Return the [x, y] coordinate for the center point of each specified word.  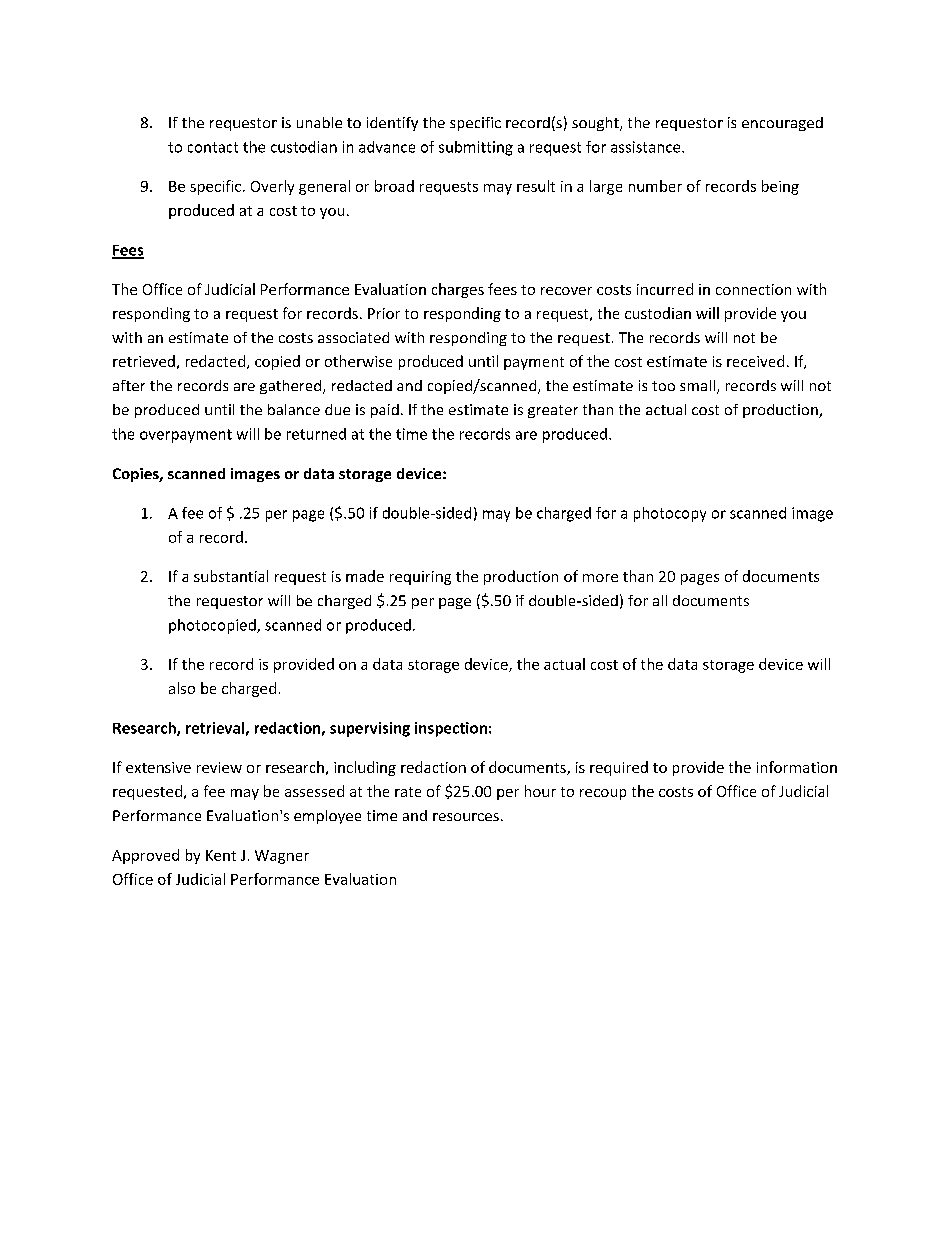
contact [213, 147]
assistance [647, 147]
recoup [603, 794]
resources [466, 817]
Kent [221, 855]
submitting [476, 148]
